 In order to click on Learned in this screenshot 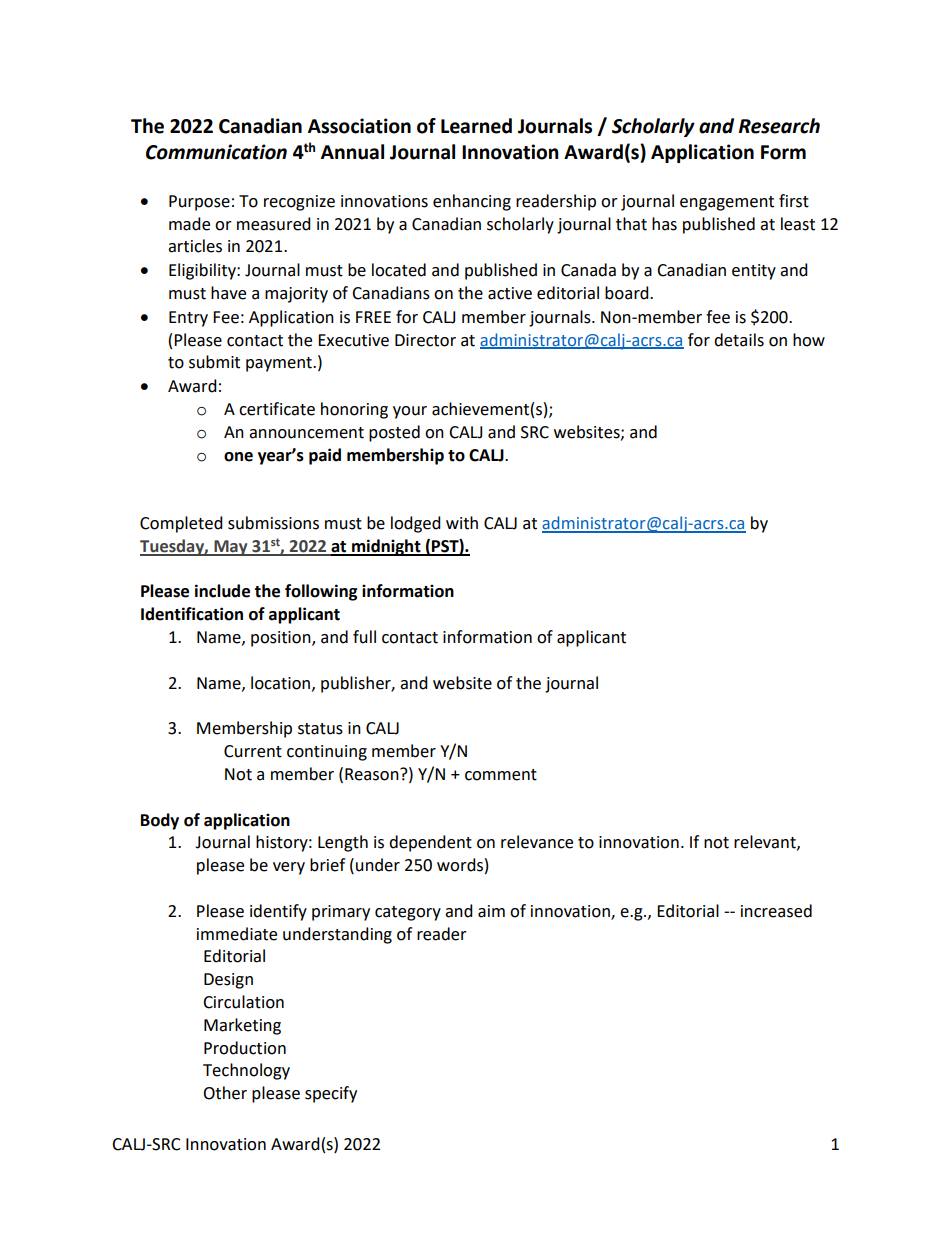, I will do `click(476, 126)`.
